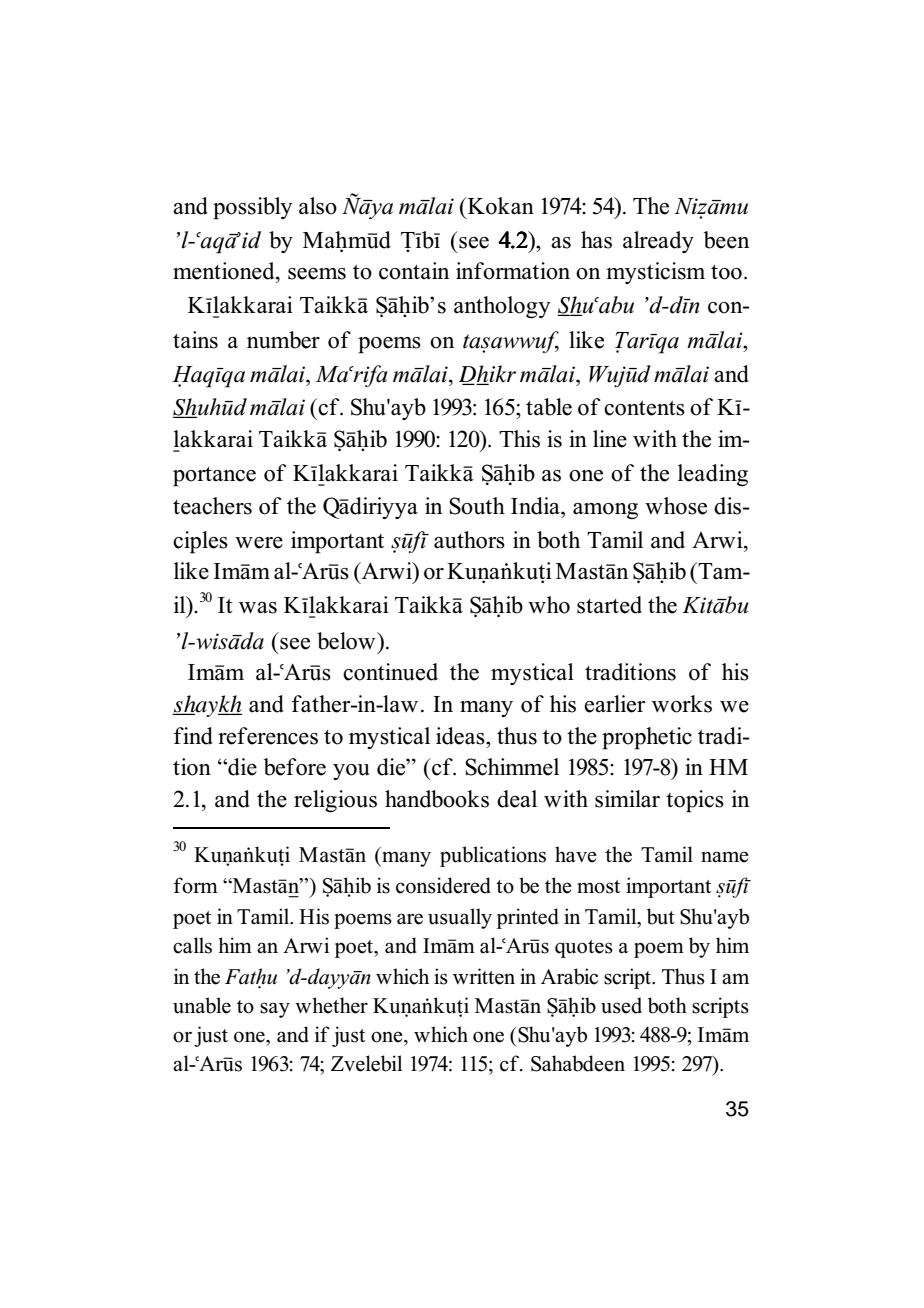 The height and width of the screenshot is (1308, 924). What do you see at coordinates (252, 208) in the screenshot?
I see `possibly` at bounding box center [252, 208].
